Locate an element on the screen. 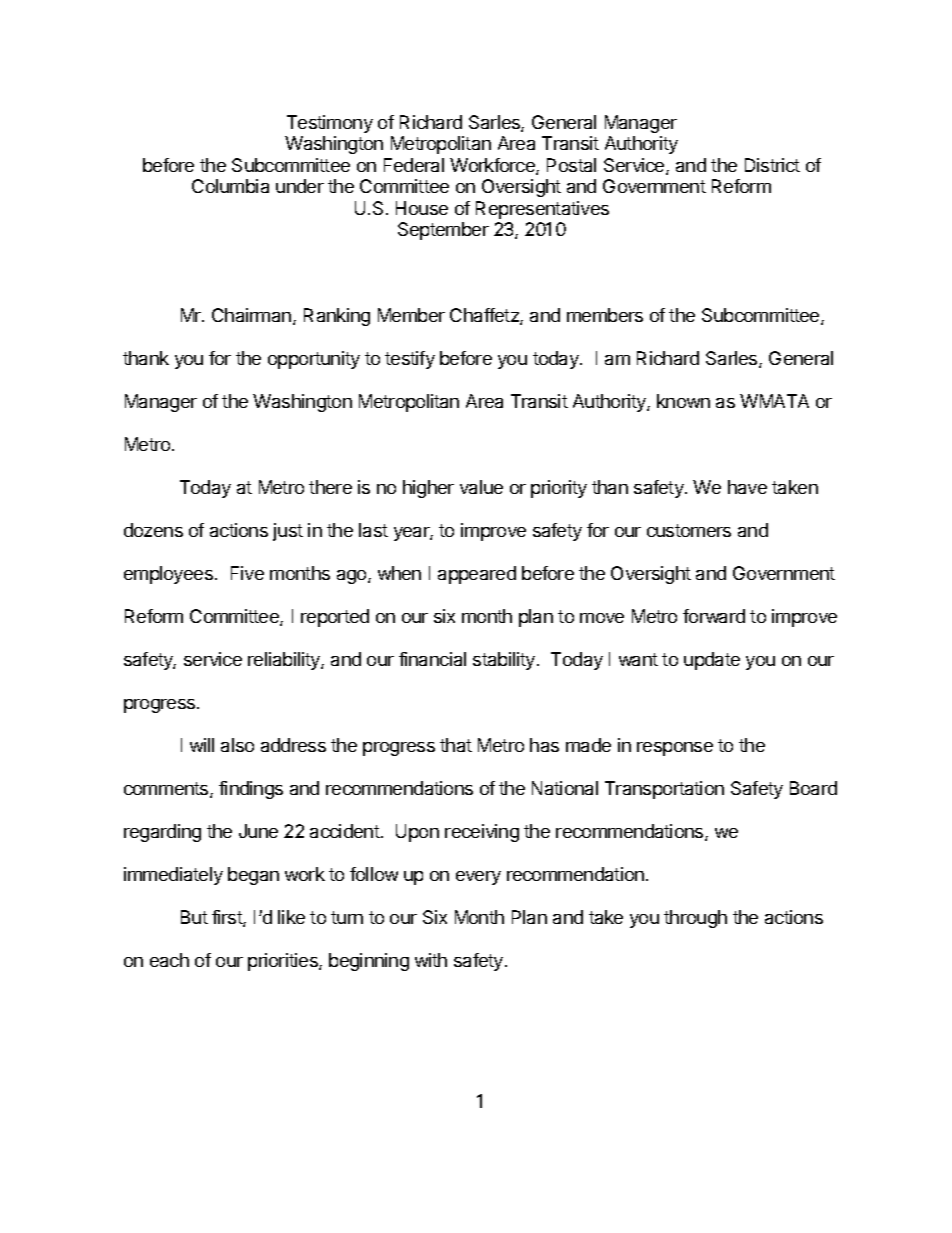 The image size is (952, 1233). with is located at coordinates (431, 960).
